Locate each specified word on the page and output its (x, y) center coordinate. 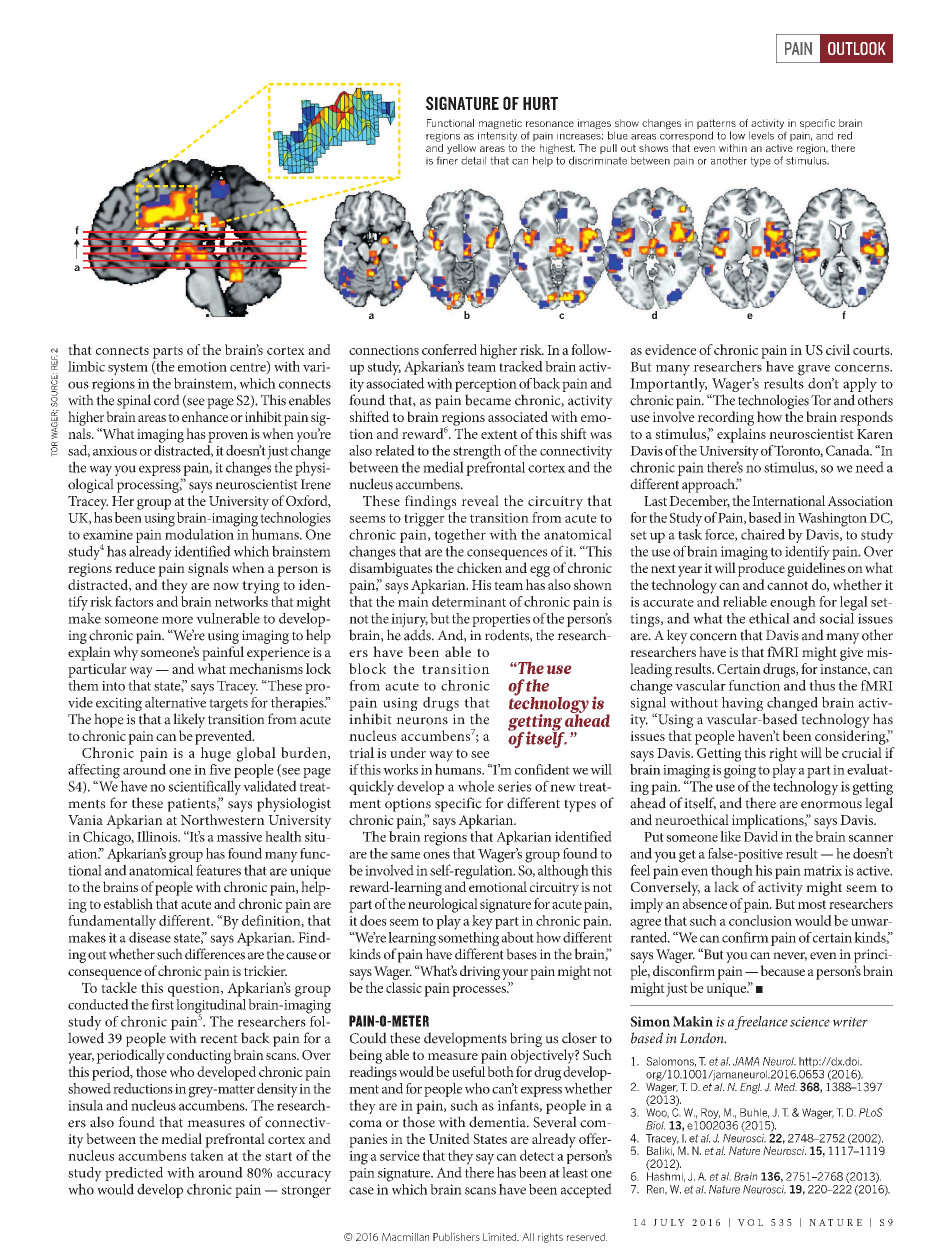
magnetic (500, 124)
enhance (205, 416)
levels (761, 135)
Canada (849, 450)
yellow (461, 150)
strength (477, 453)
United (449, 1138)
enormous (831, 805)
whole (476, 786)
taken (207, 1155)
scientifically (204, 789)
